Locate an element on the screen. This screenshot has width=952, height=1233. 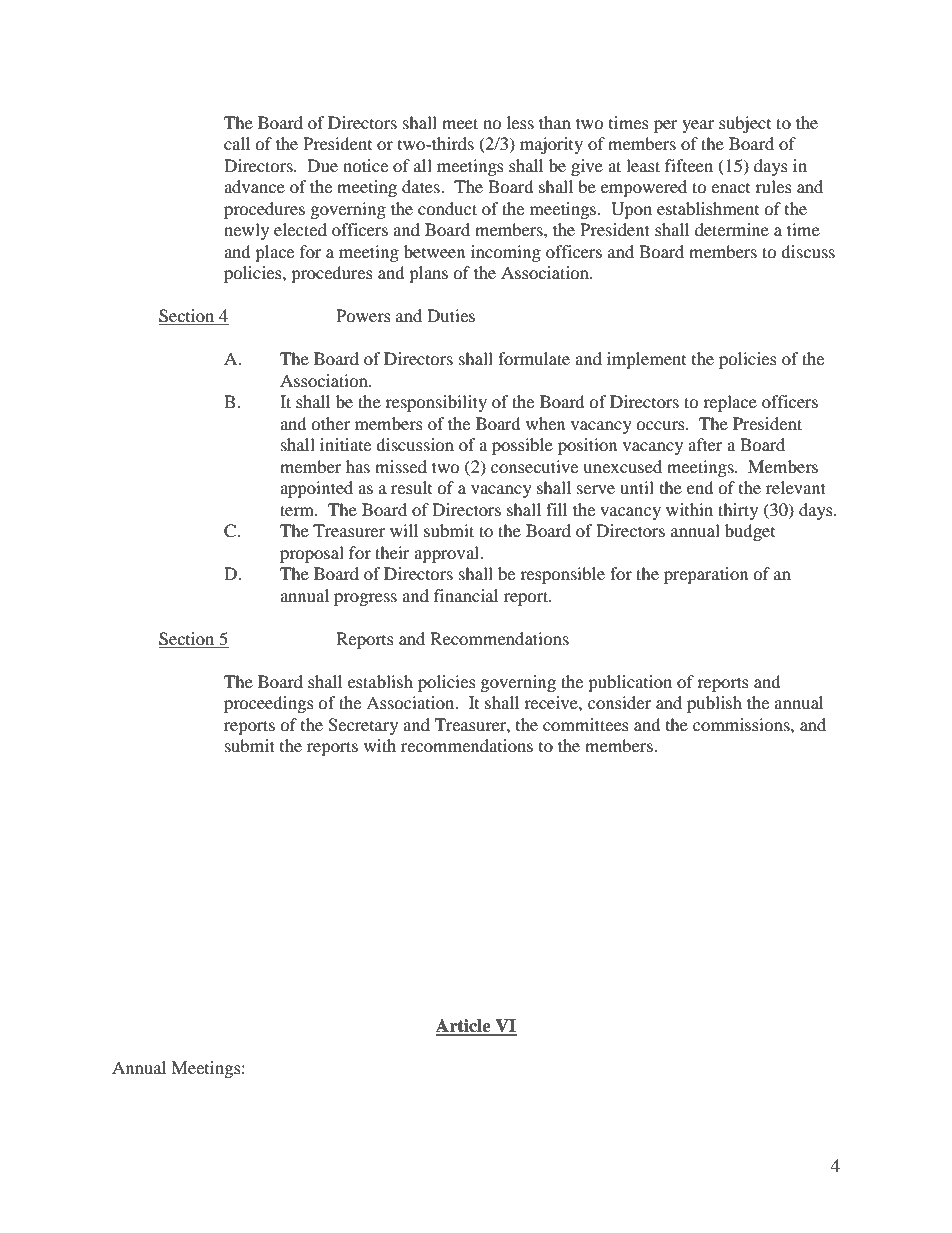
when is located at coordinates (545, 423).
